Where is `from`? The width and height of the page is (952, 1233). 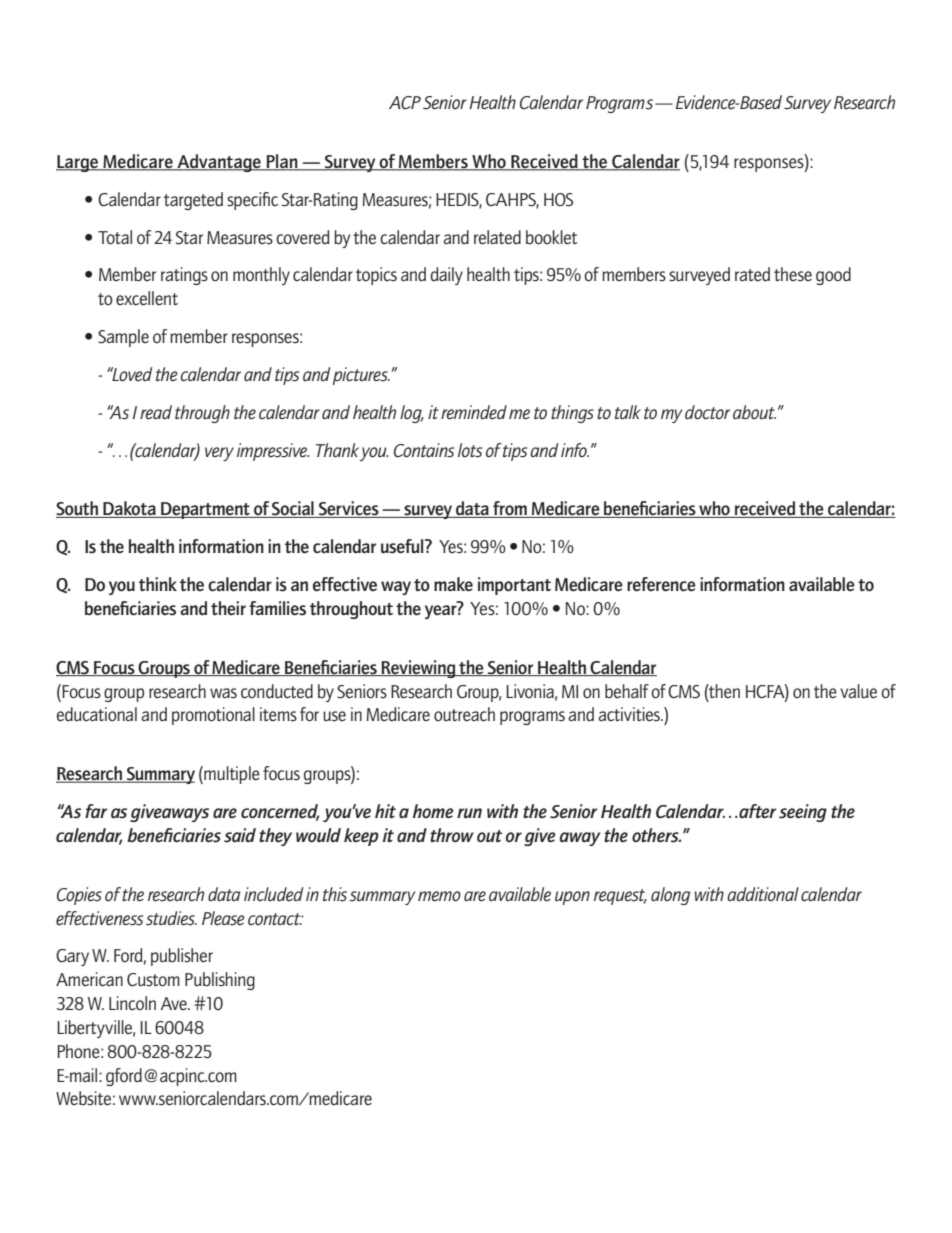 from is located at coordinates (510, 509).
